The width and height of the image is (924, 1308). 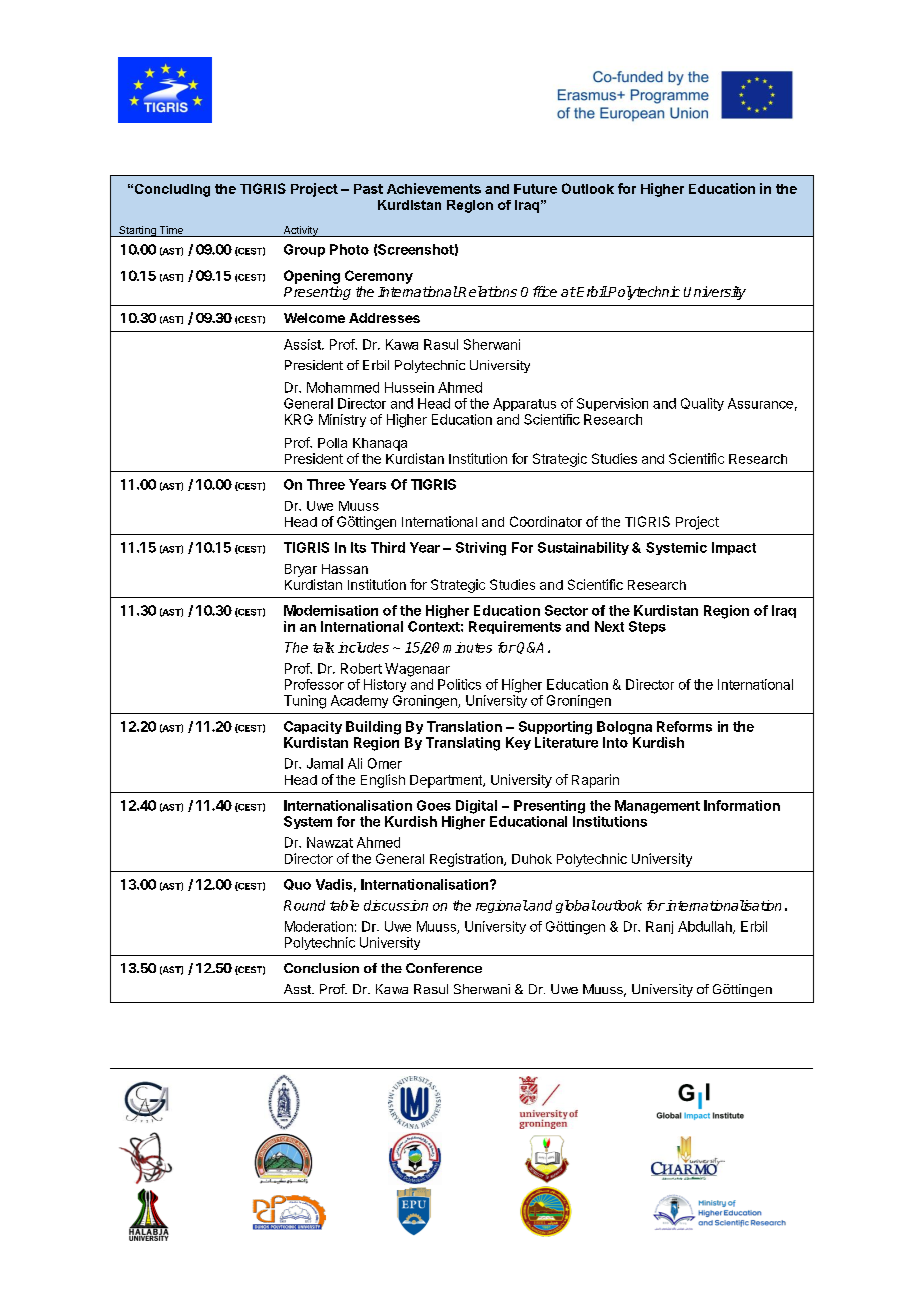 I want to click on Jamal, so click(x=325, y=763).
